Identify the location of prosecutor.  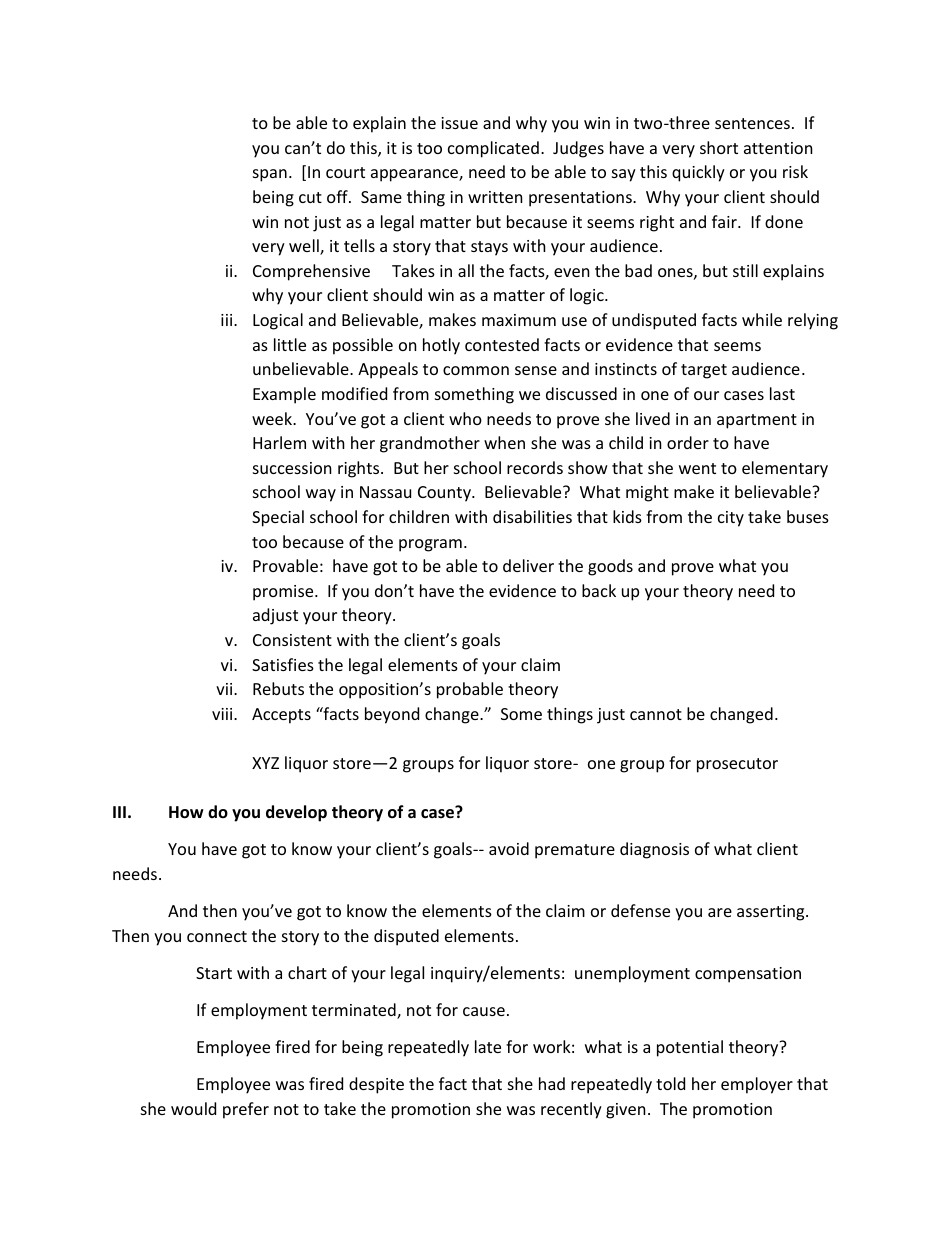
(737, 765).
